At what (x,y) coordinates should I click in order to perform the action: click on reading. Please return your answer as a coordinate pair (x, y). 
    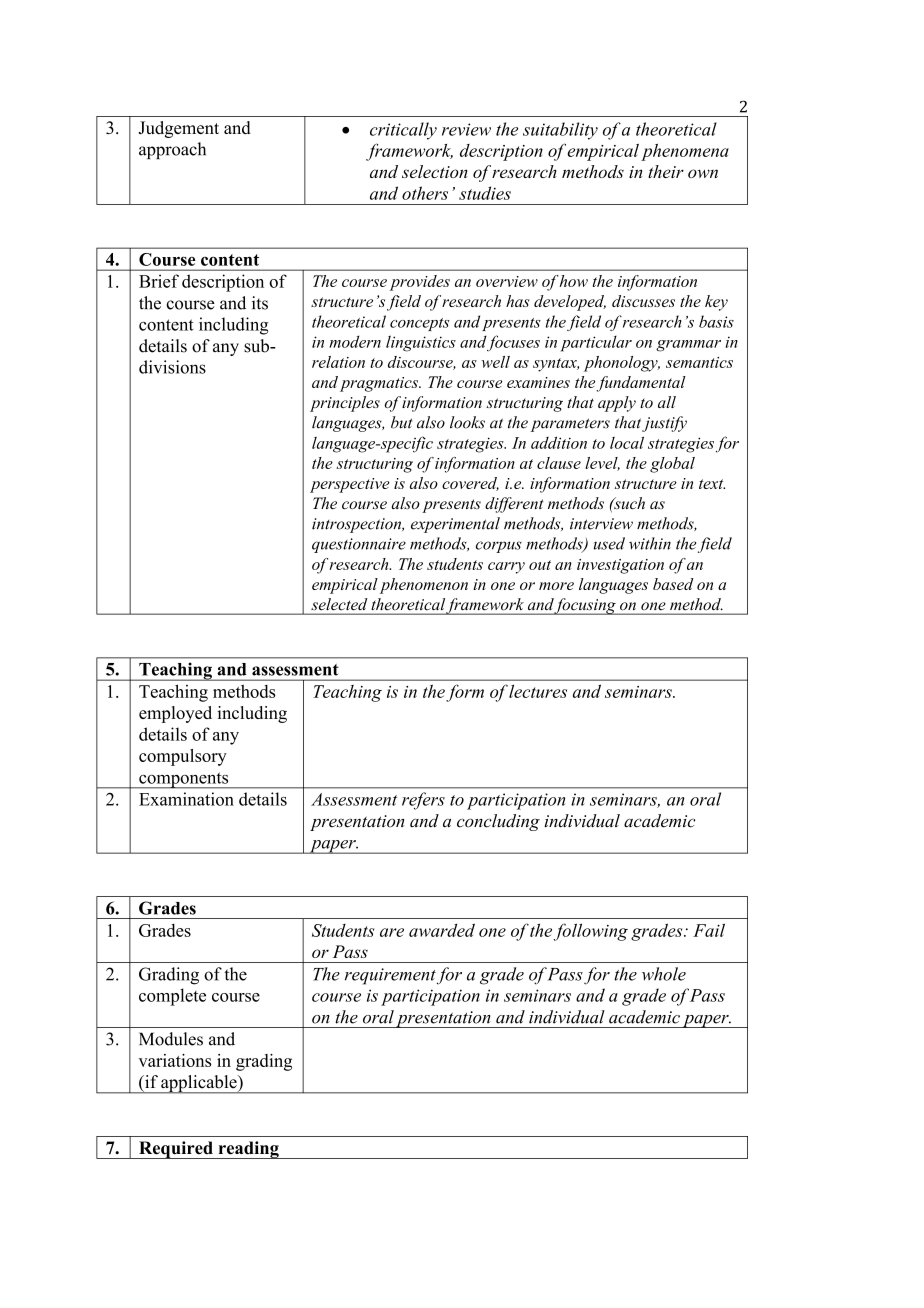
    Looking at the image, I should click on (248, 1150).
